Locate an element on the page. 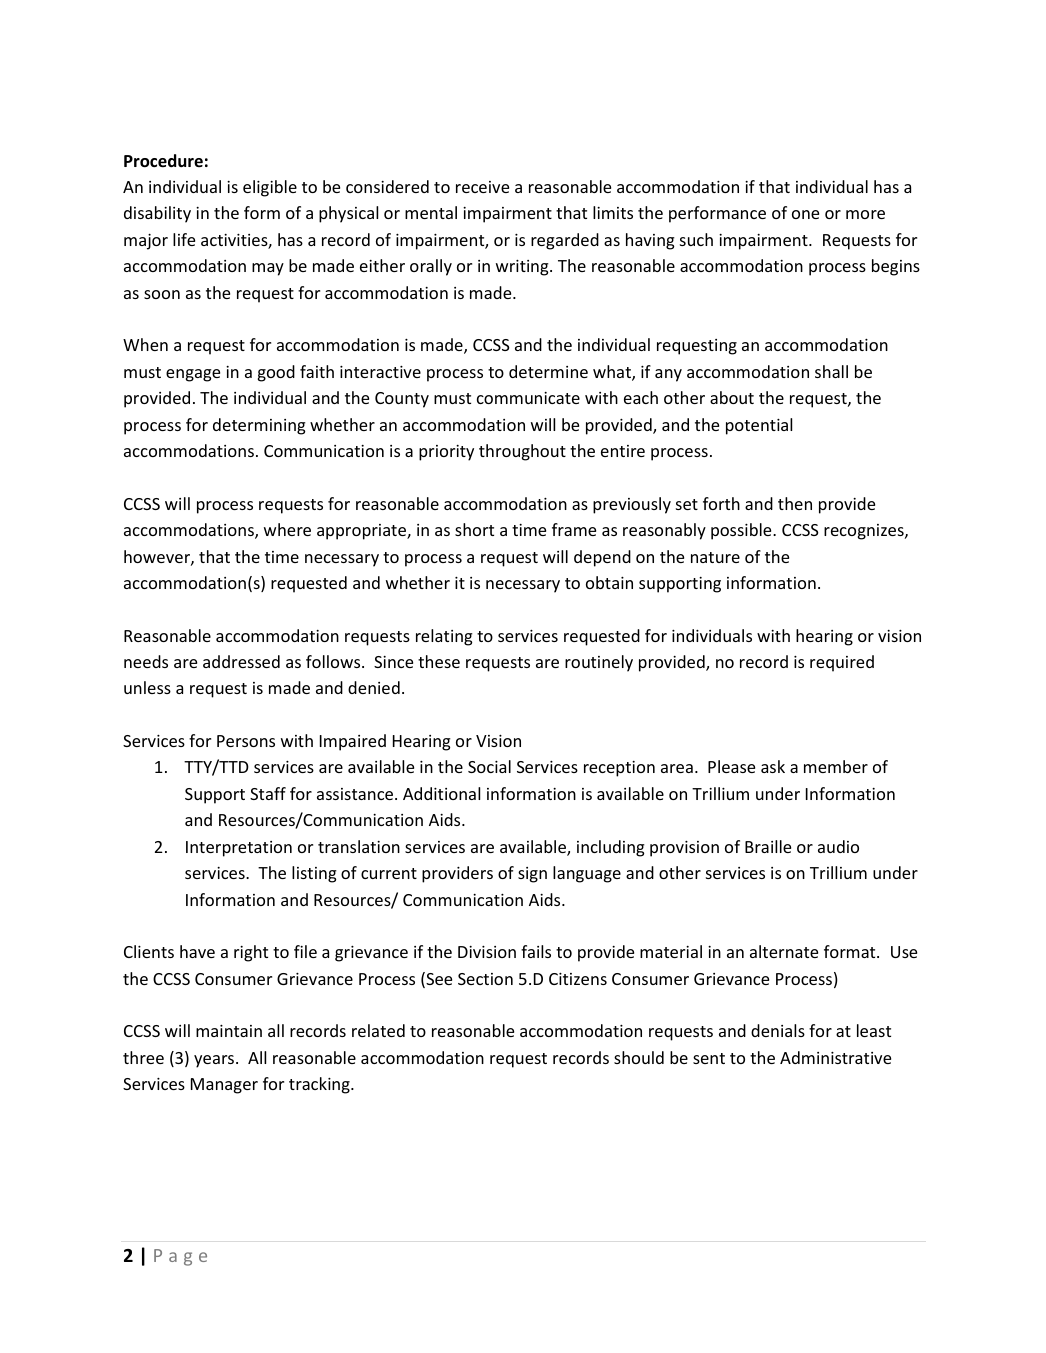  sign is located at coordinates (532, 875).
